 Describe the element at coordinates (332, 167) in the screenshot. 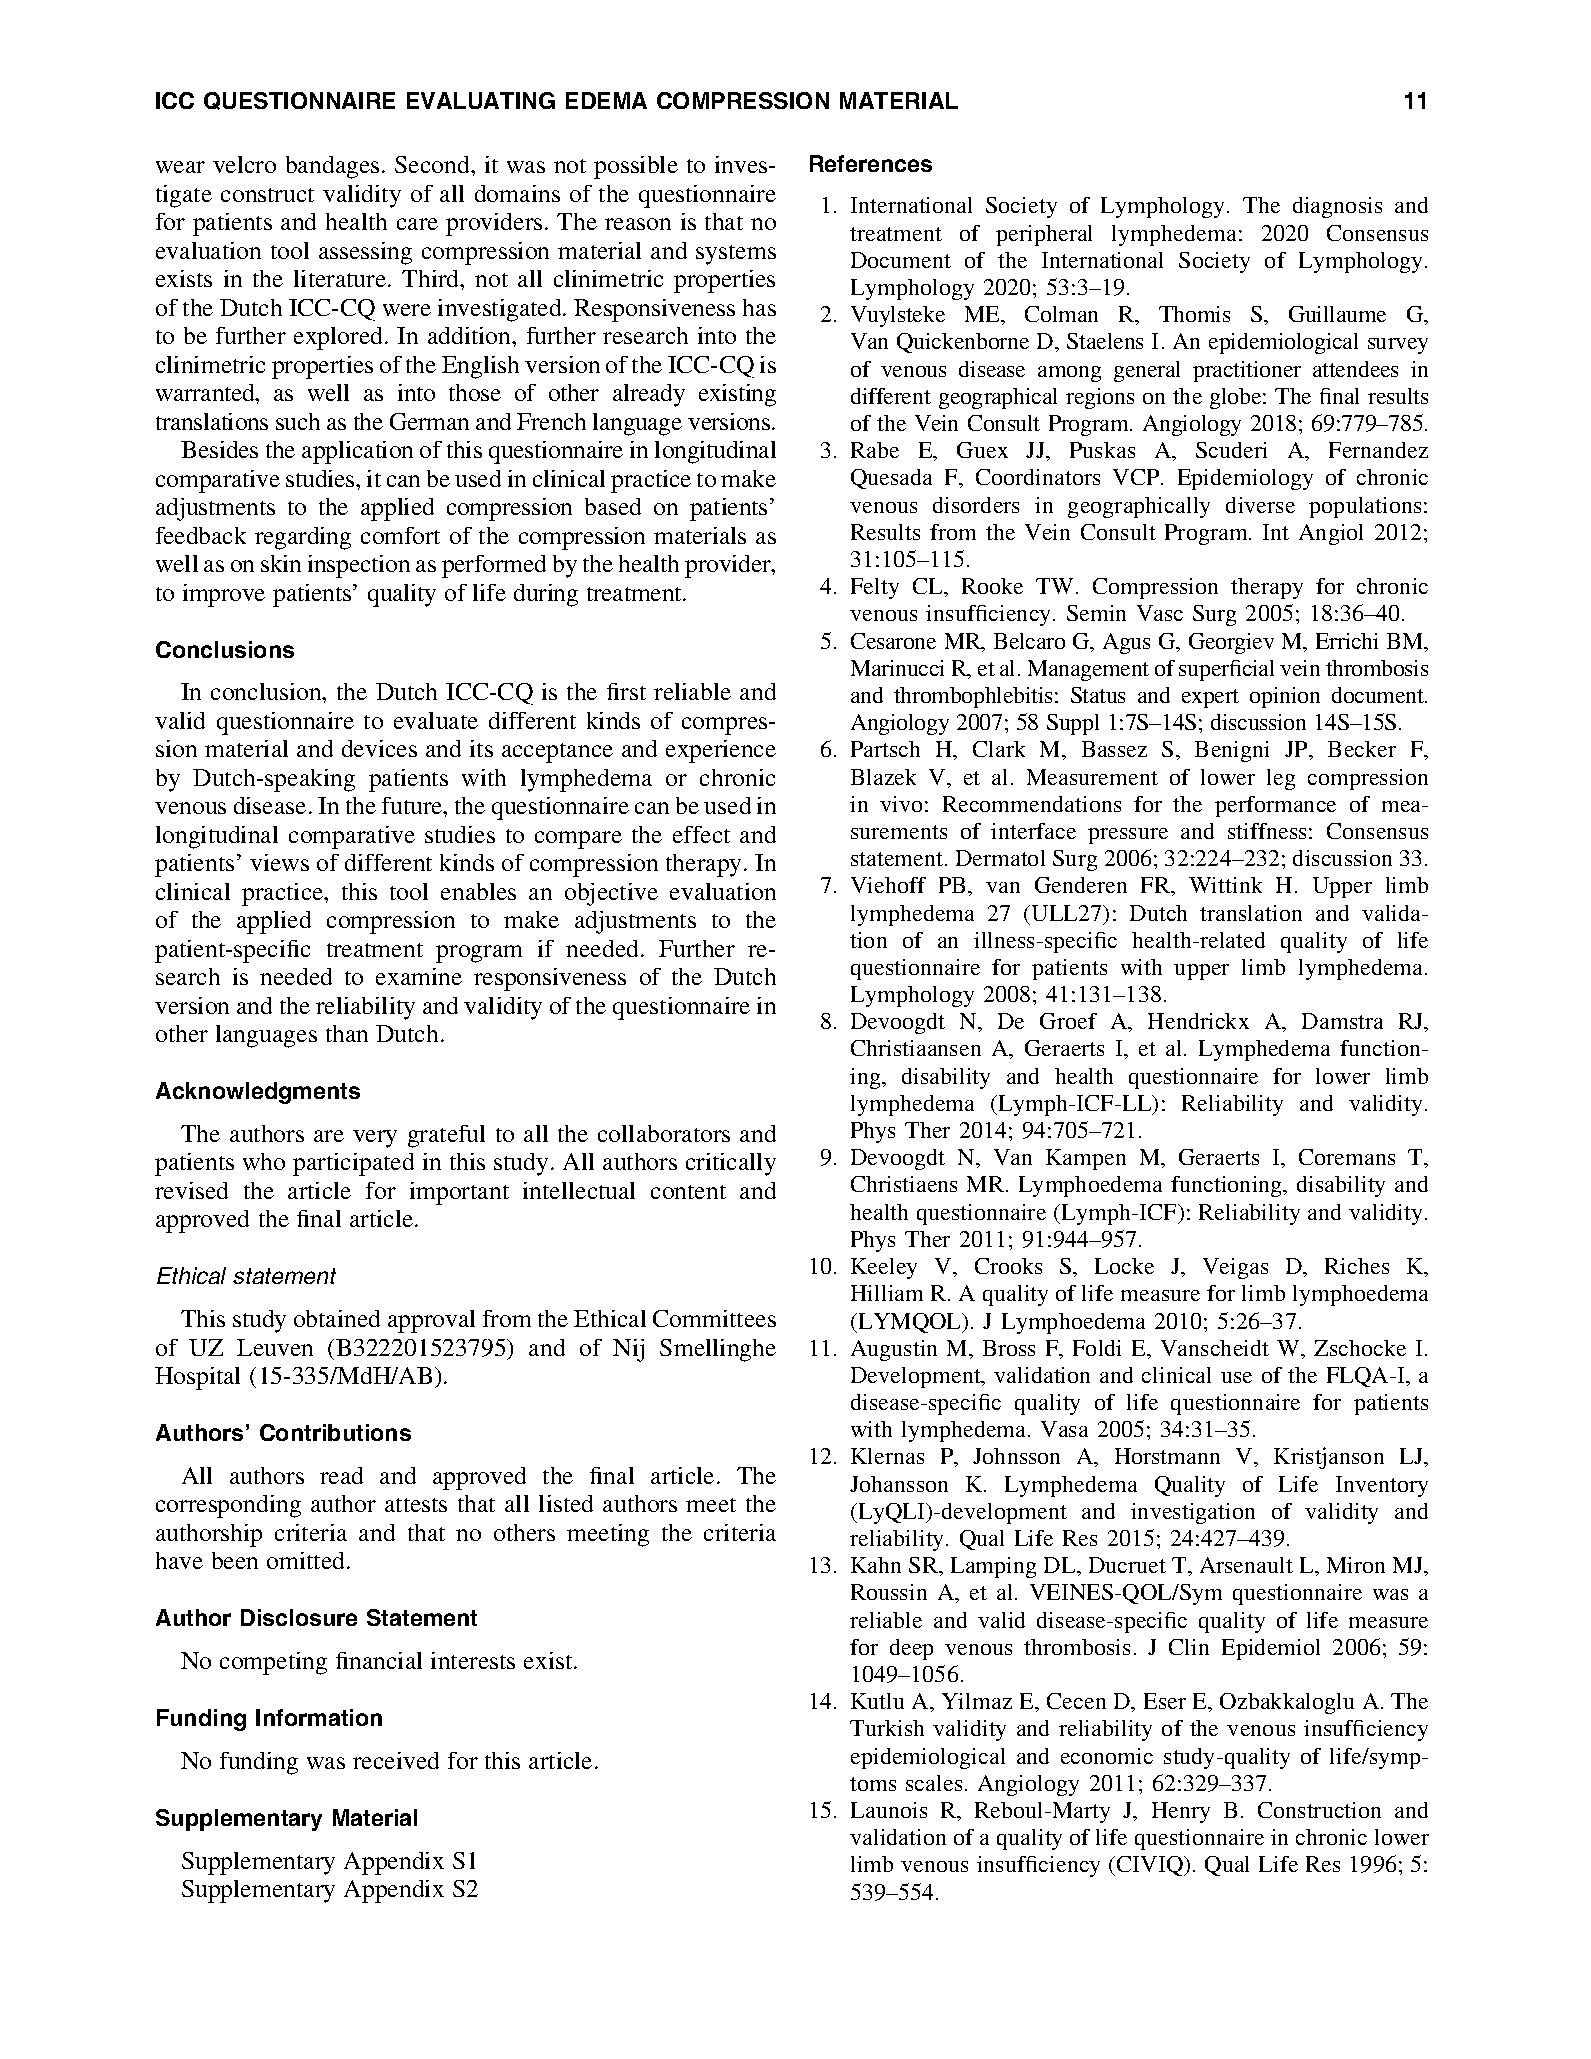

I see `bandages` at that location.
